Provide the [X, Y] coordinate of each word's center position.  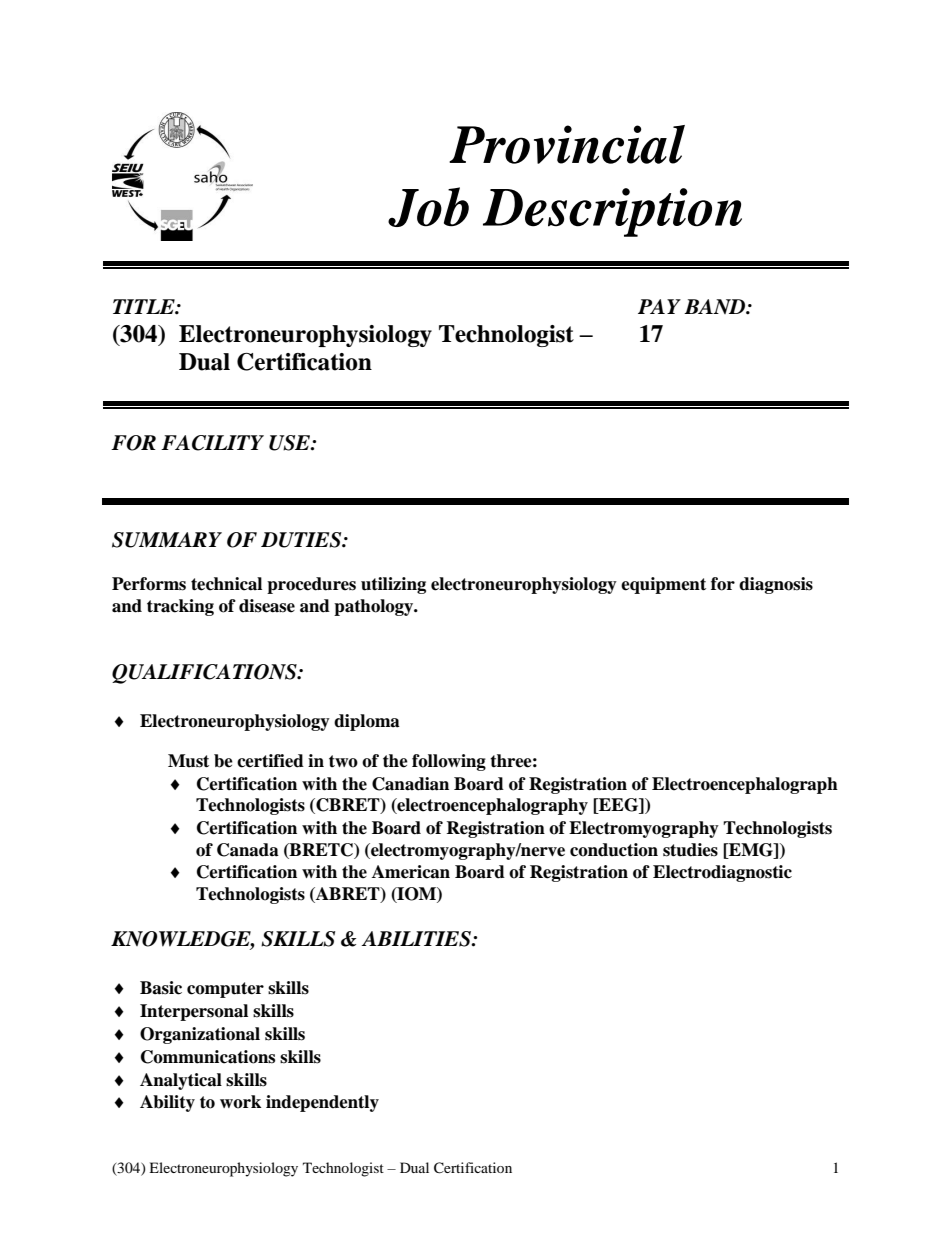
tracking [180, 607]
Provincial [567, 144]
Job [428, 207]
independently [322, 1103]
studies [690, 850]
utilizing [393, 585]
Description [612, 212]
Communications [208, 1057]
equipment [663, 585]
